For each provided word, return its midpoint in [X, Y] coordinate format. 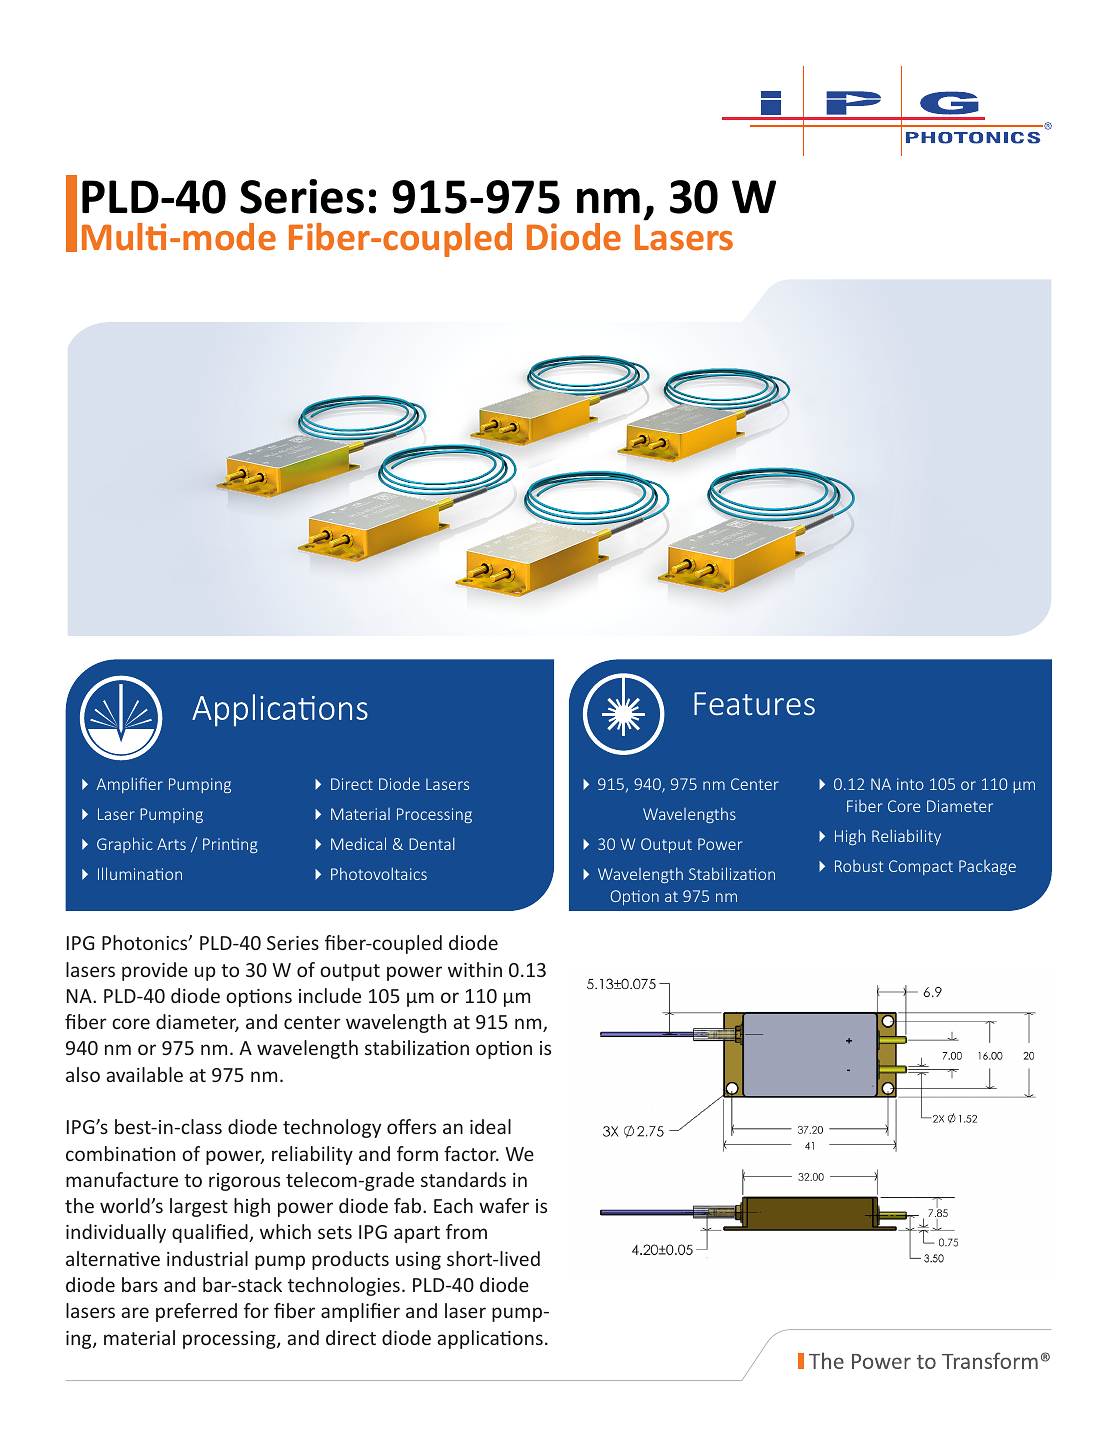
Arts [171, 844]
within [475, 969]
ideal [490, 1126]
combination [120, 1153]
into [910, 784]
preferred [196, 1312]
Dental [432, 843]
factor [471, 1153]
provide [155, 971]
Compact [921, 867]
